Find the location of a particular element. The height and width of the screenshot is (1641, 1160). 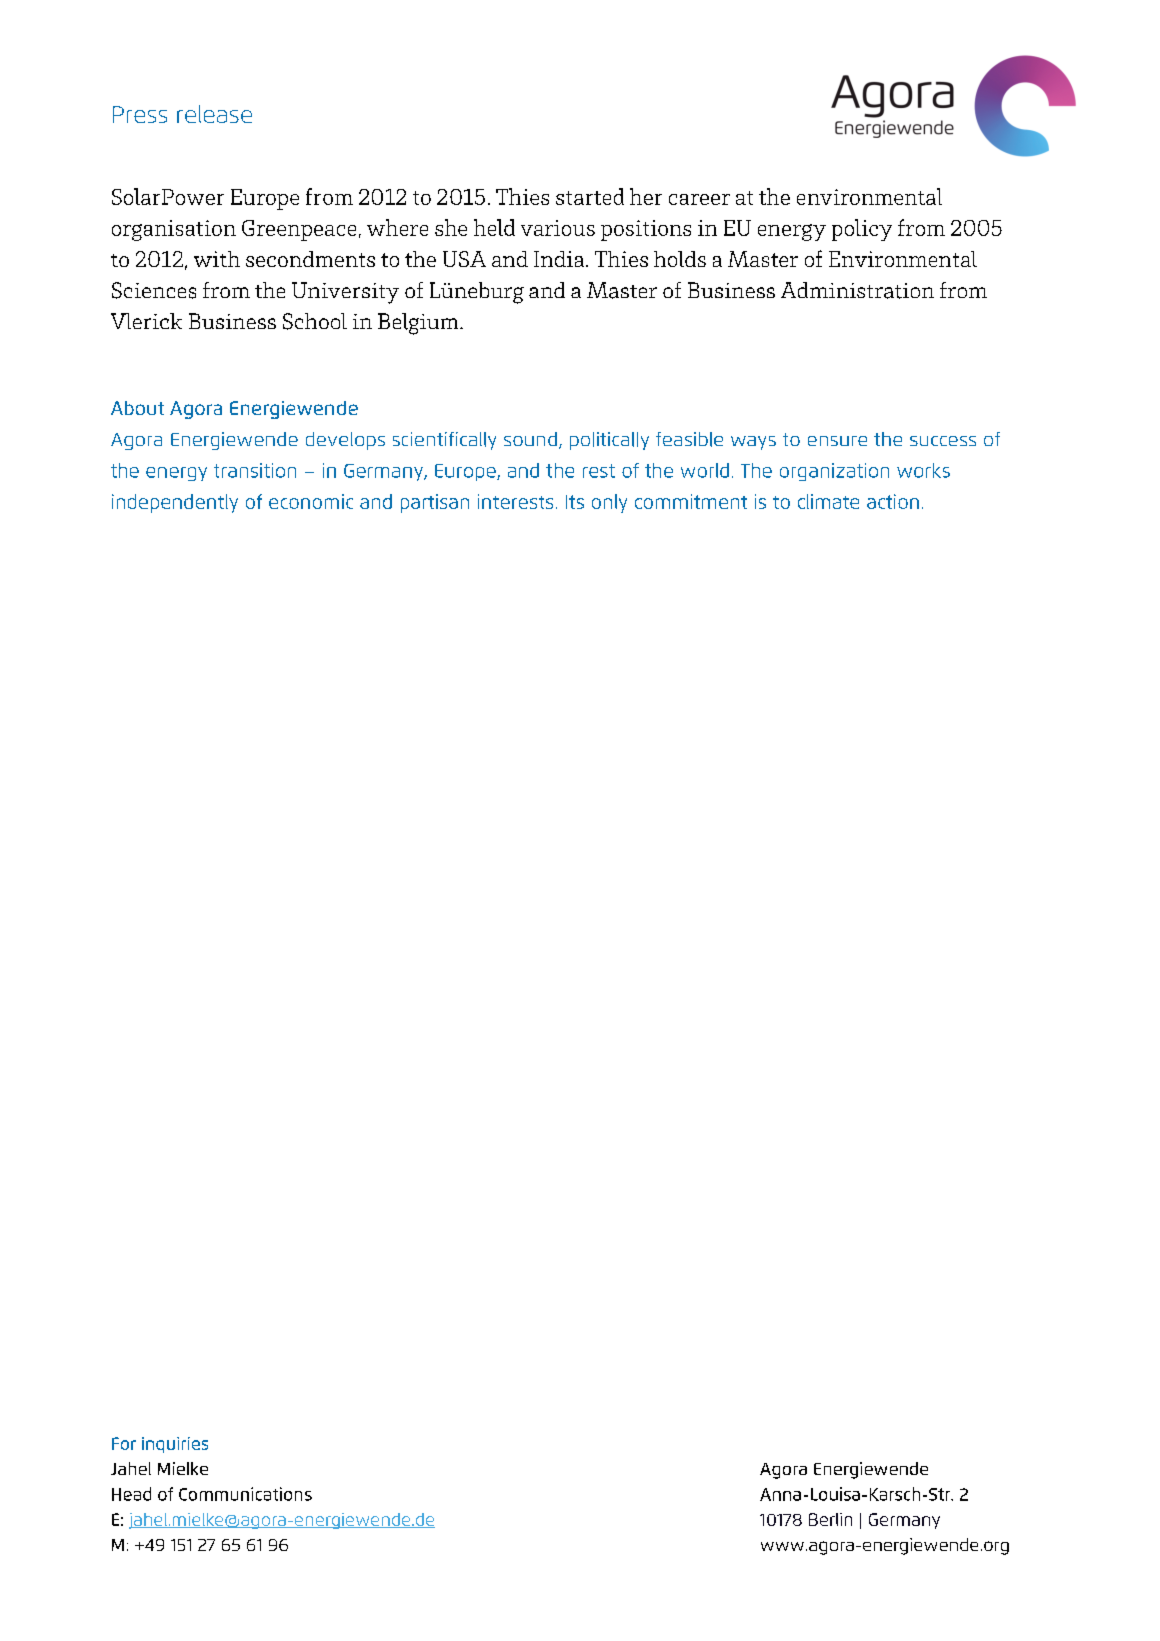

release is located at coordinates (214, 114).
